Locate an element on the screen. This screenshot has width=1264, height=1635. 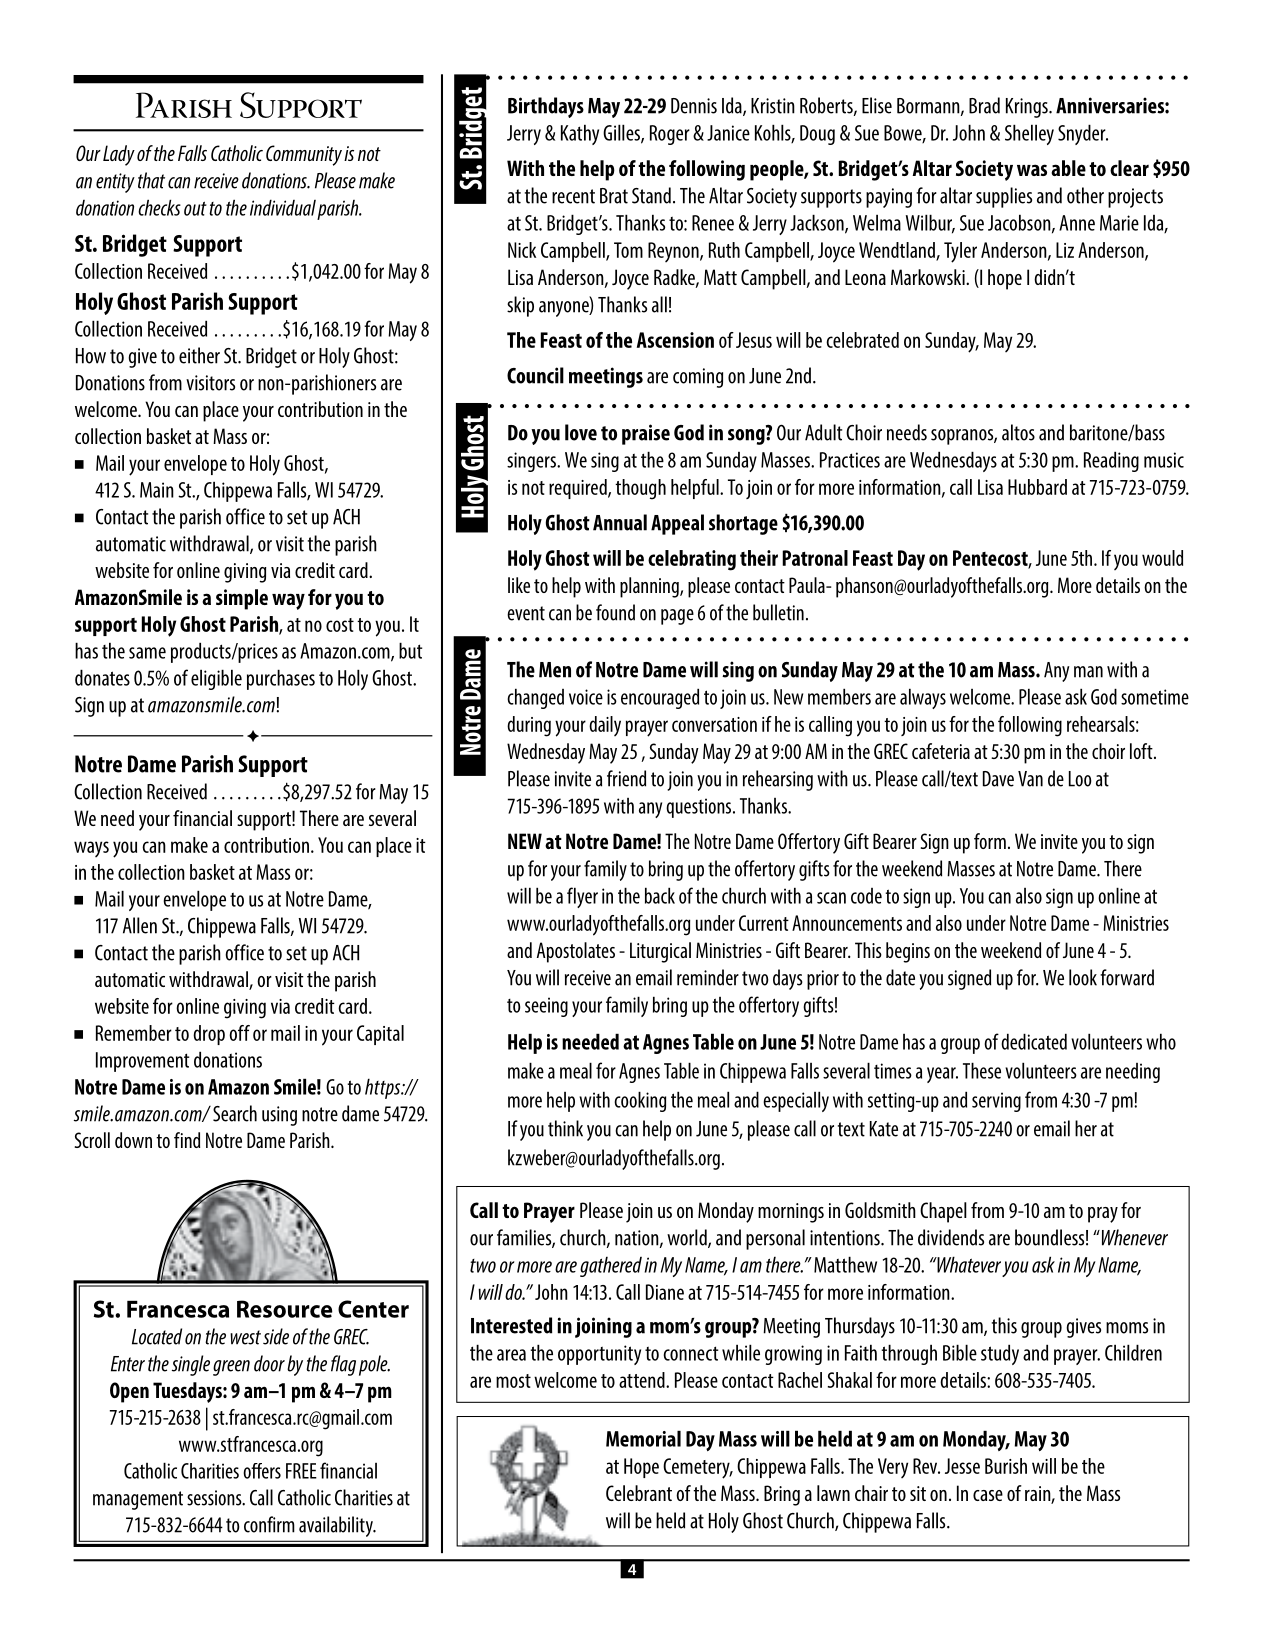
sessions is located at coordinates (215, 1498).
